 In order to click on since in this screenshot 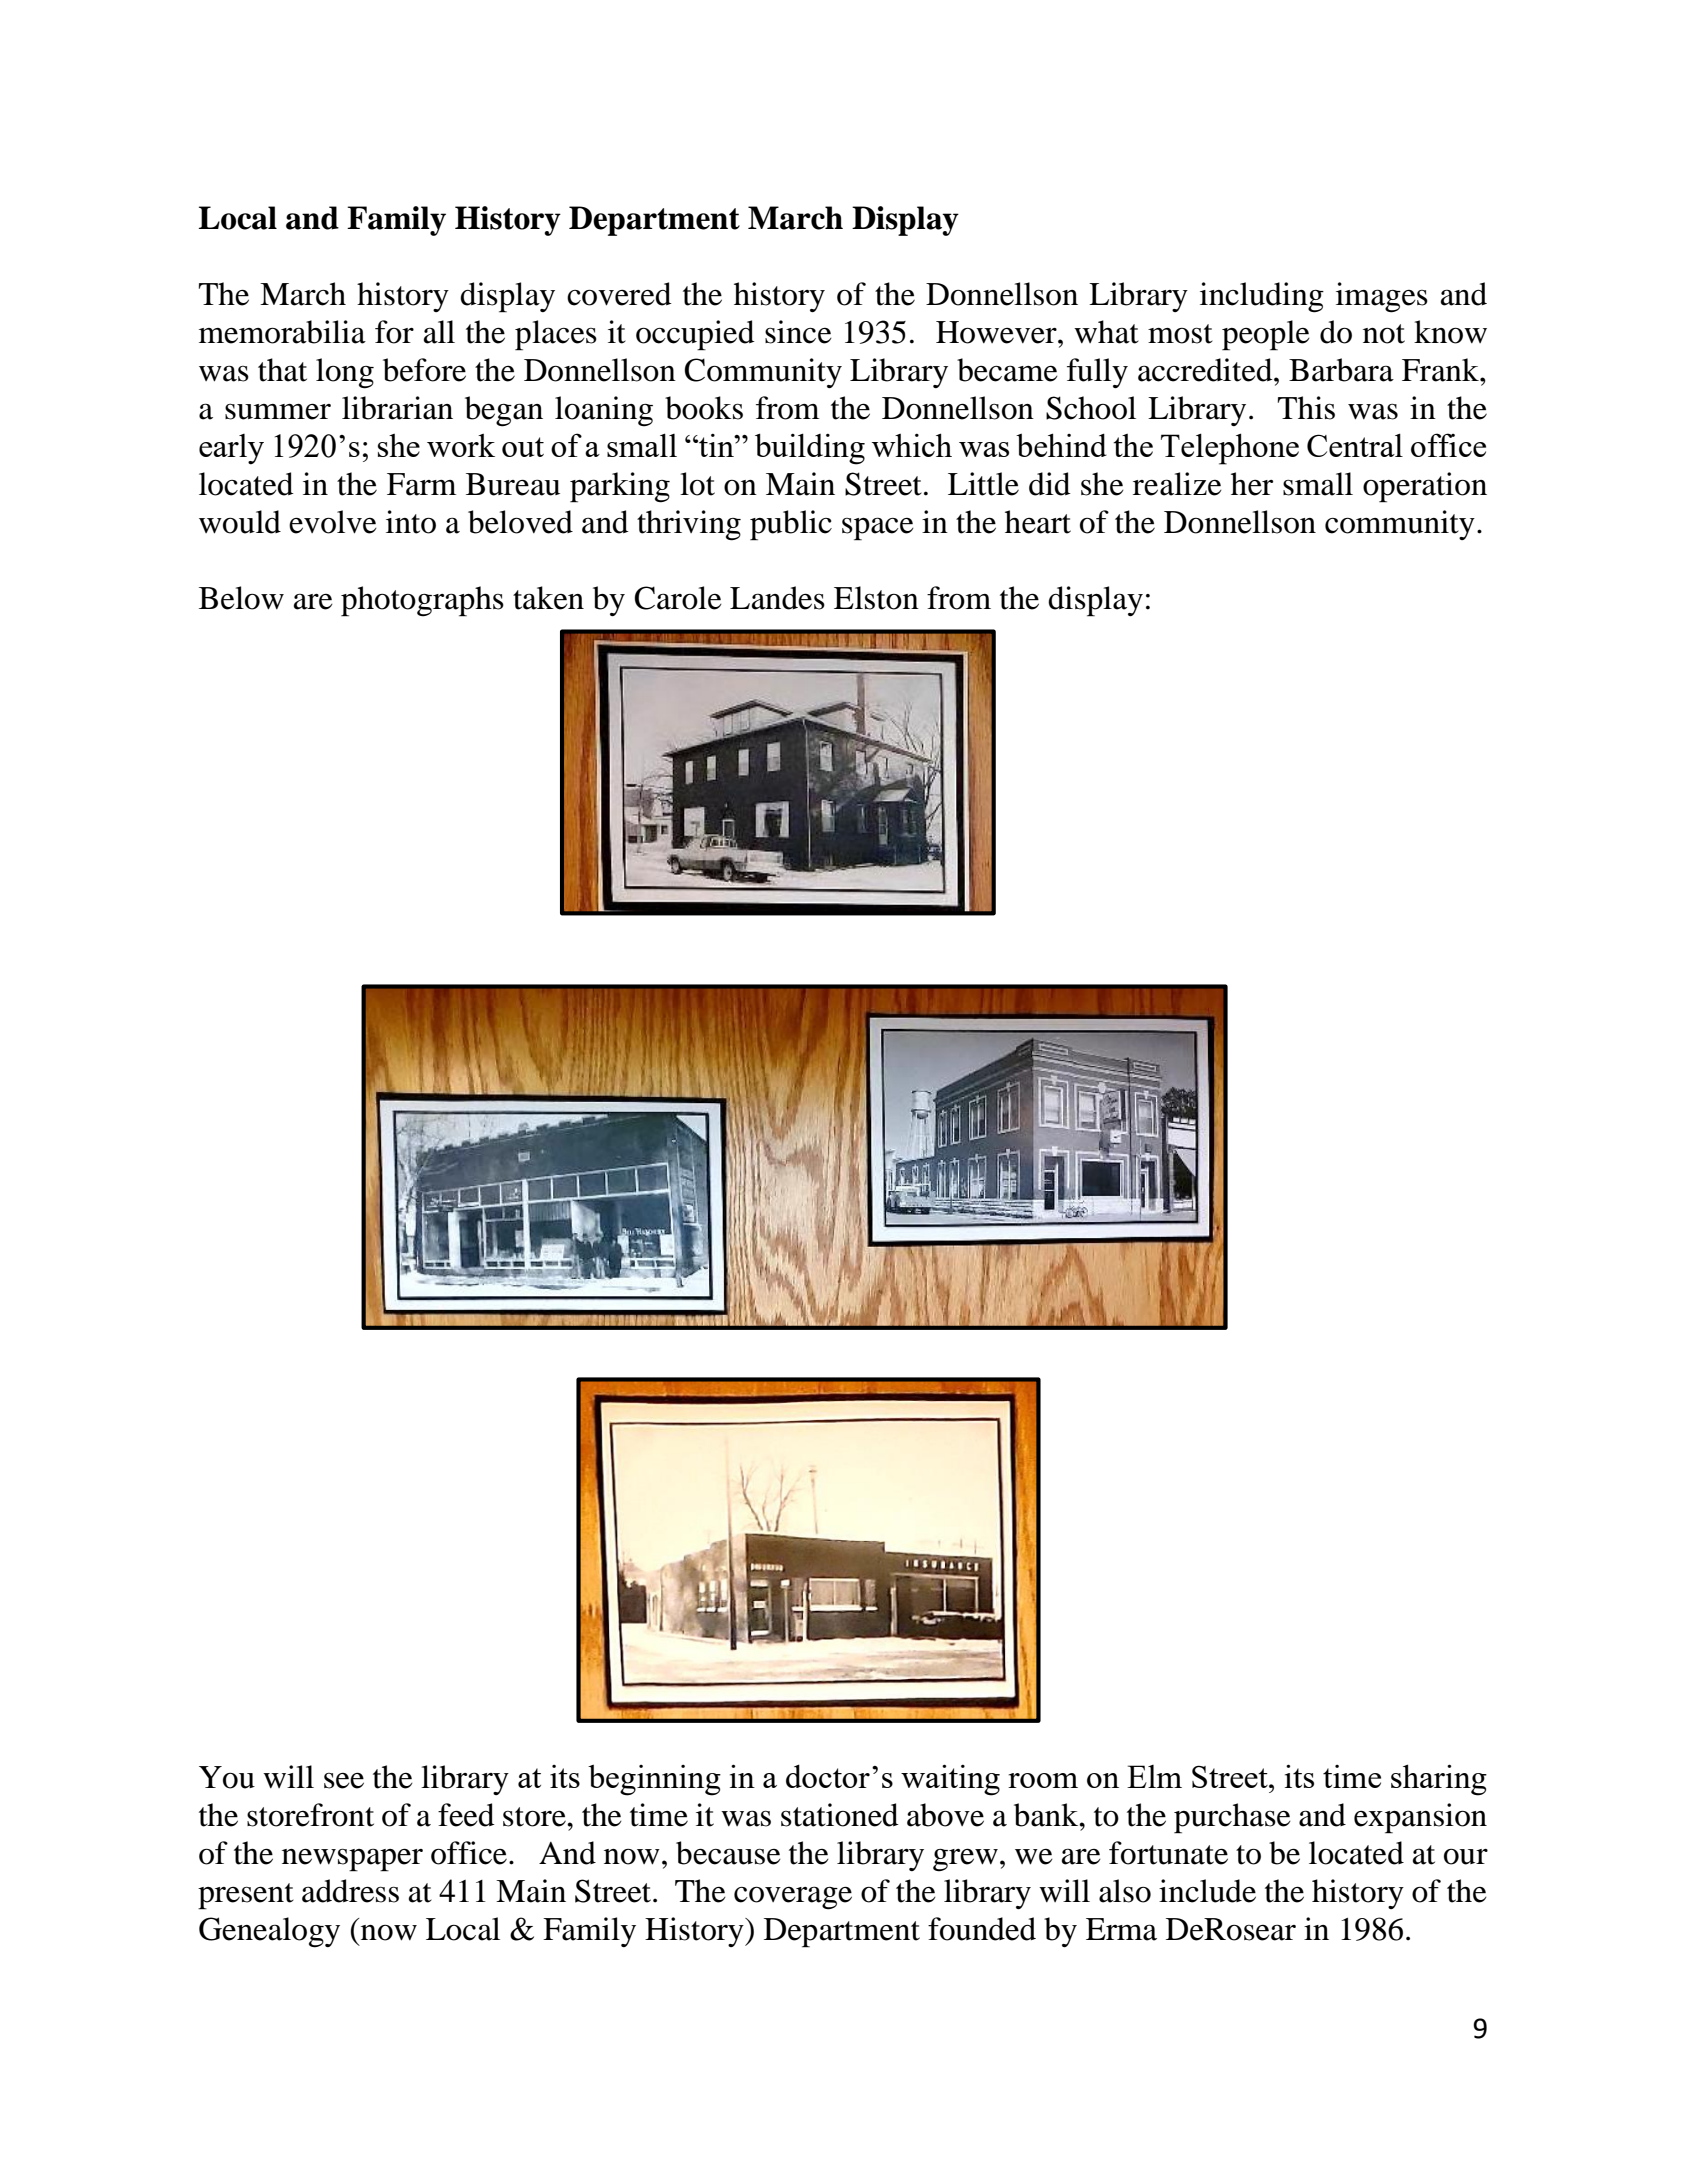, I will do `click(798, 332)`.
